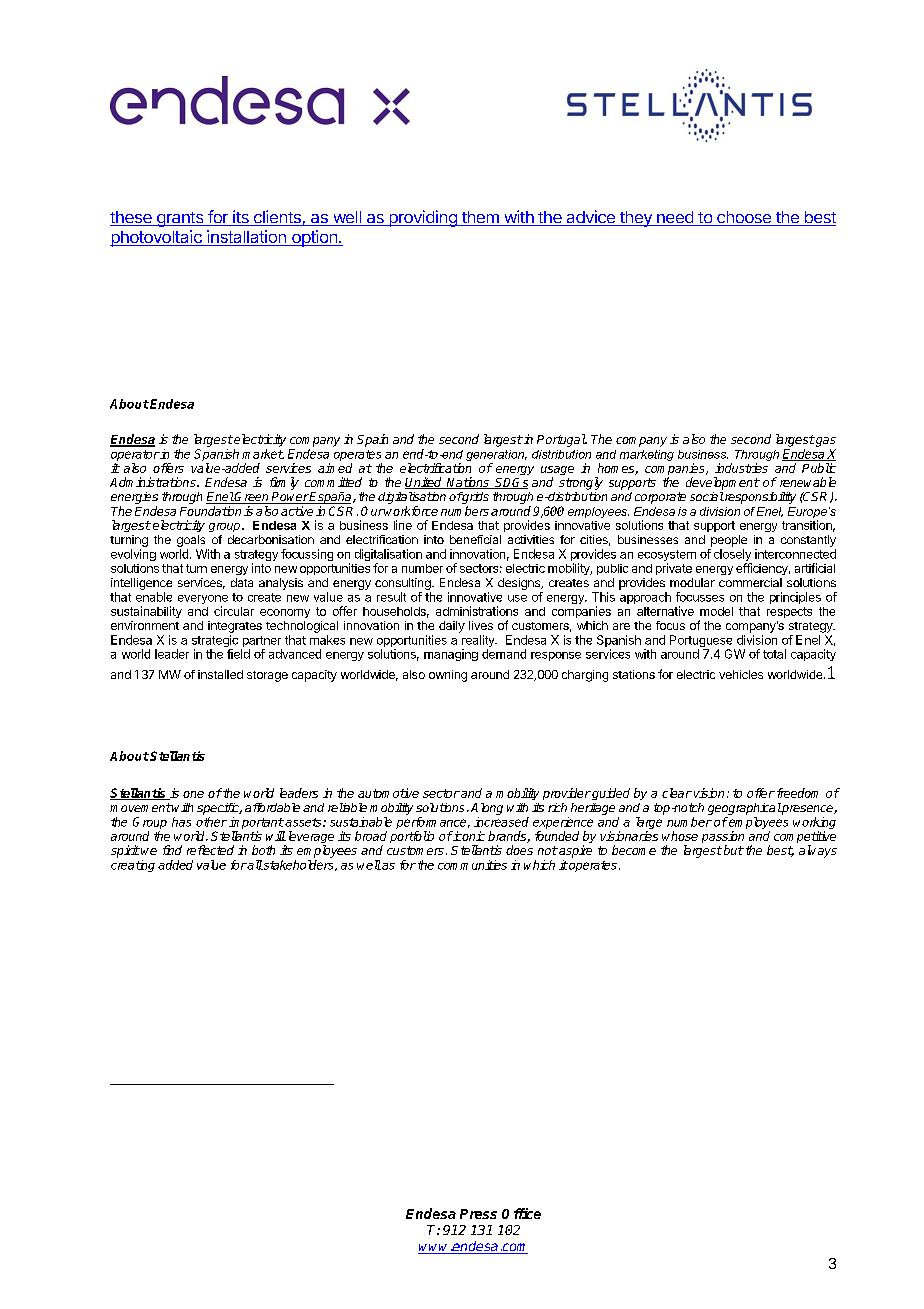  What do you see at coordinates (723, 838) in the document?
I see `passion` at bounding box center [723, 838].
